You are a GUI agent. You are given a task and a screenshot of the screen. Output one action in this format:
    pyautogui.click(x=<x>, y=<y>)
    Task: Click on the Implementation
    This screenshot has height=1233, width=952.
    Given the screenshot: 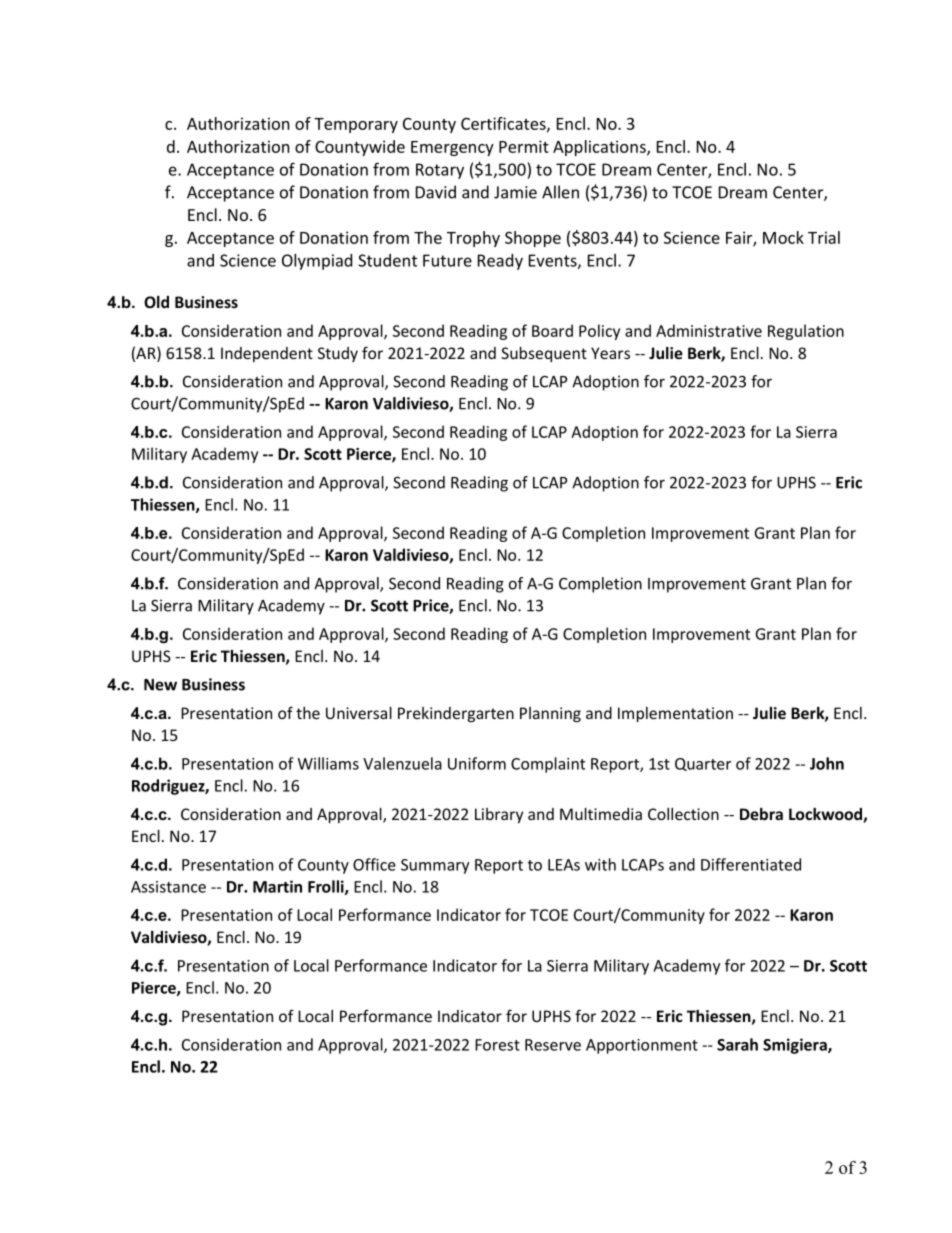 What is the action you would take?
    pyautogui.click(x=675, y=714)
